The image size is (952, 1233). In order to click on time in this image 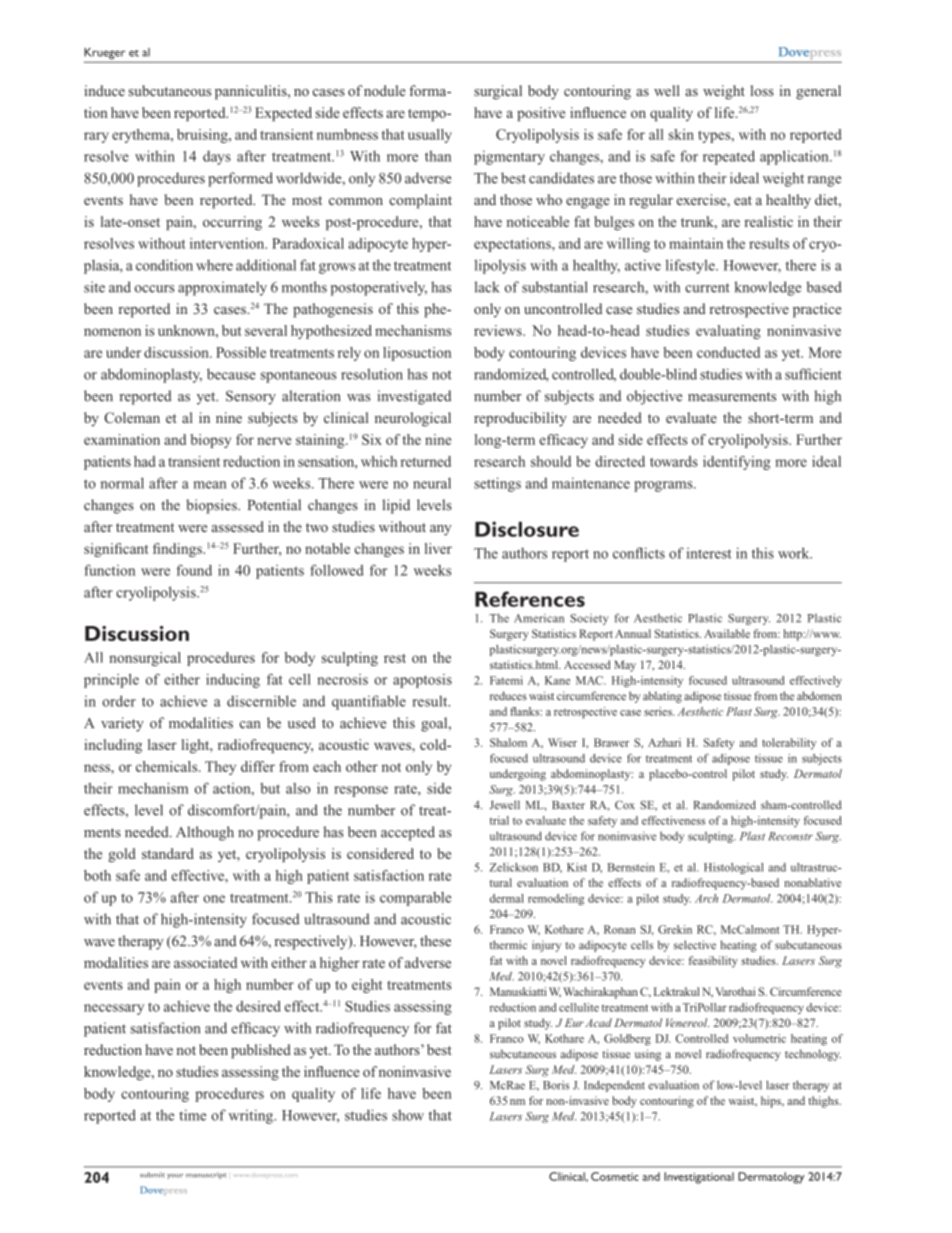, I will do `click(192, 1115)`.
